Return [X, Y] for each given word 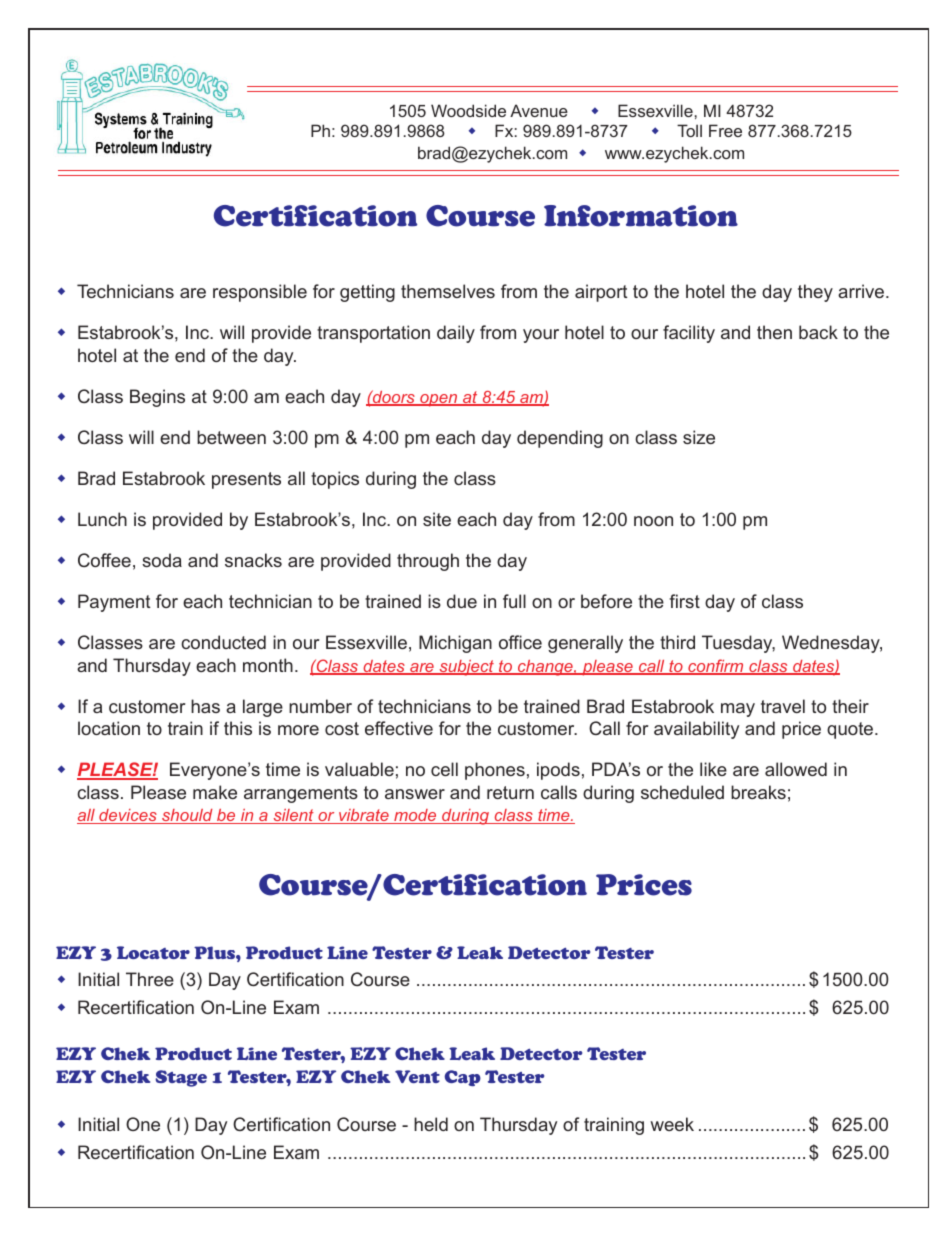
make [215, 792]
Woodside [468, 110]
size [699, 437]
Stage [181, 1078]
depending [560, 439]
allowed [796, 769]
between [231, 437]
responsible [260, 293]
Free [725, 130]
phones [495, 771]
